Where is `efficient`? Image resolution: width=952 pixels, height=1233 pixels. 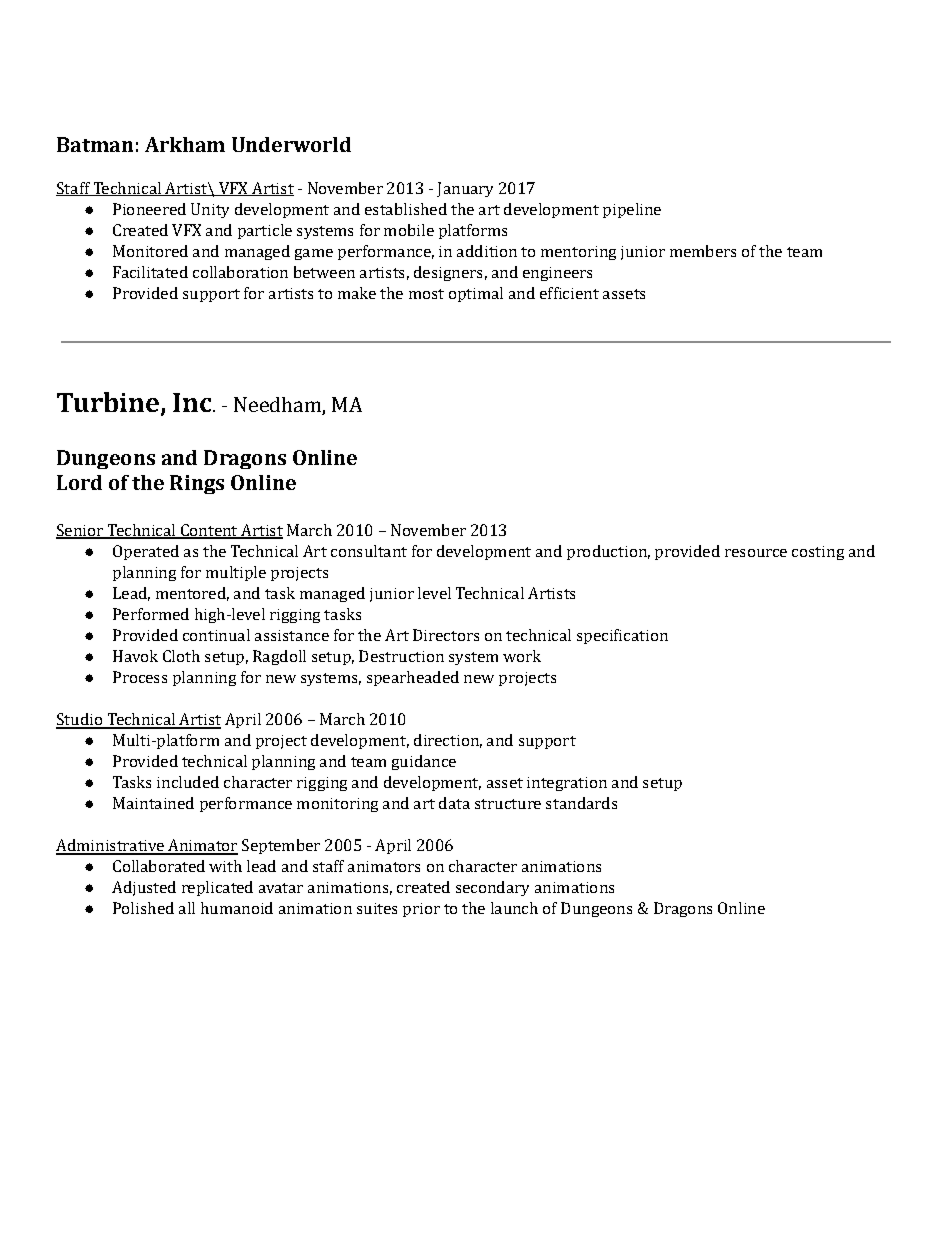 efficient is located at coordinates (569, 293).
